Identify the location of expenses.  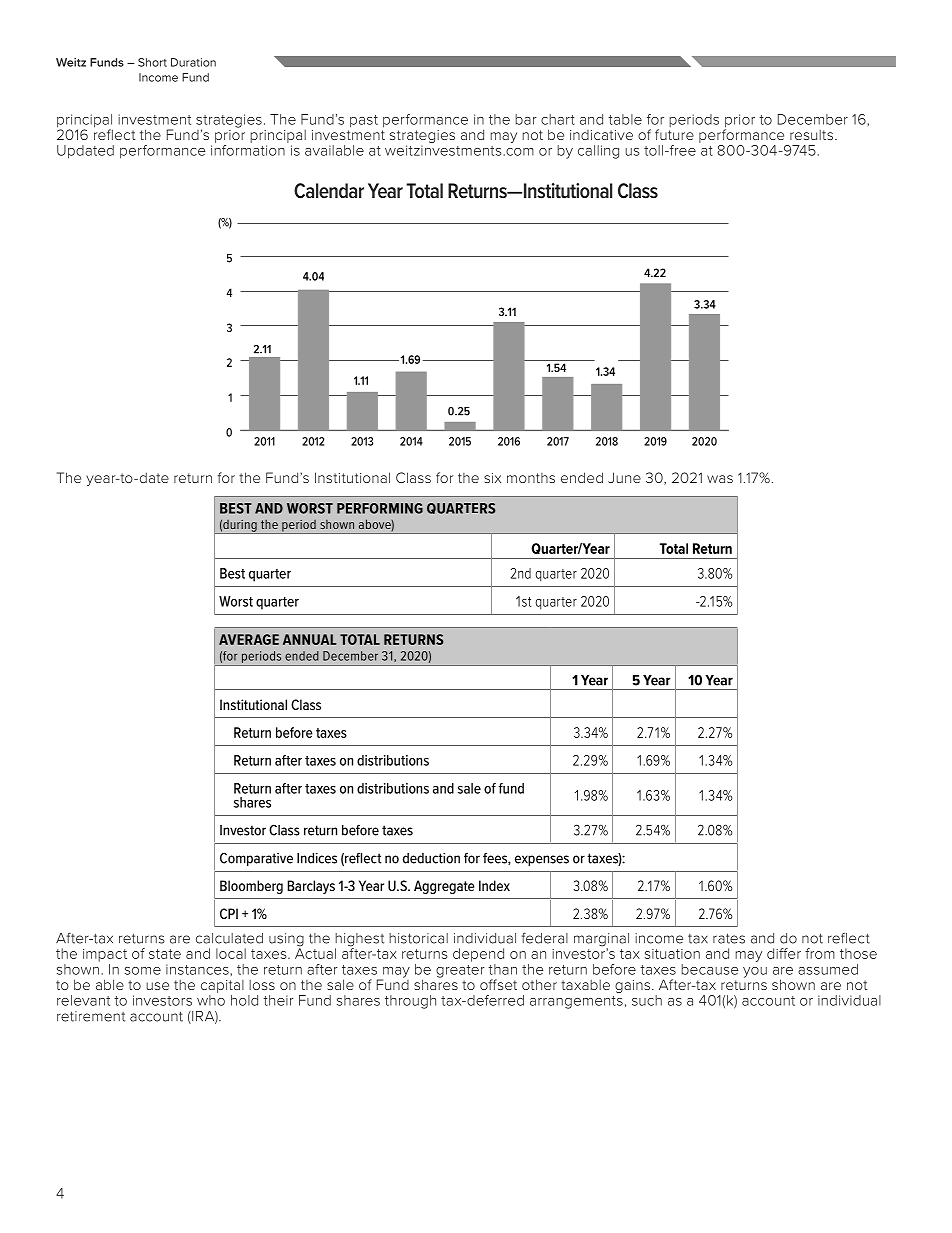
(542, 860).
